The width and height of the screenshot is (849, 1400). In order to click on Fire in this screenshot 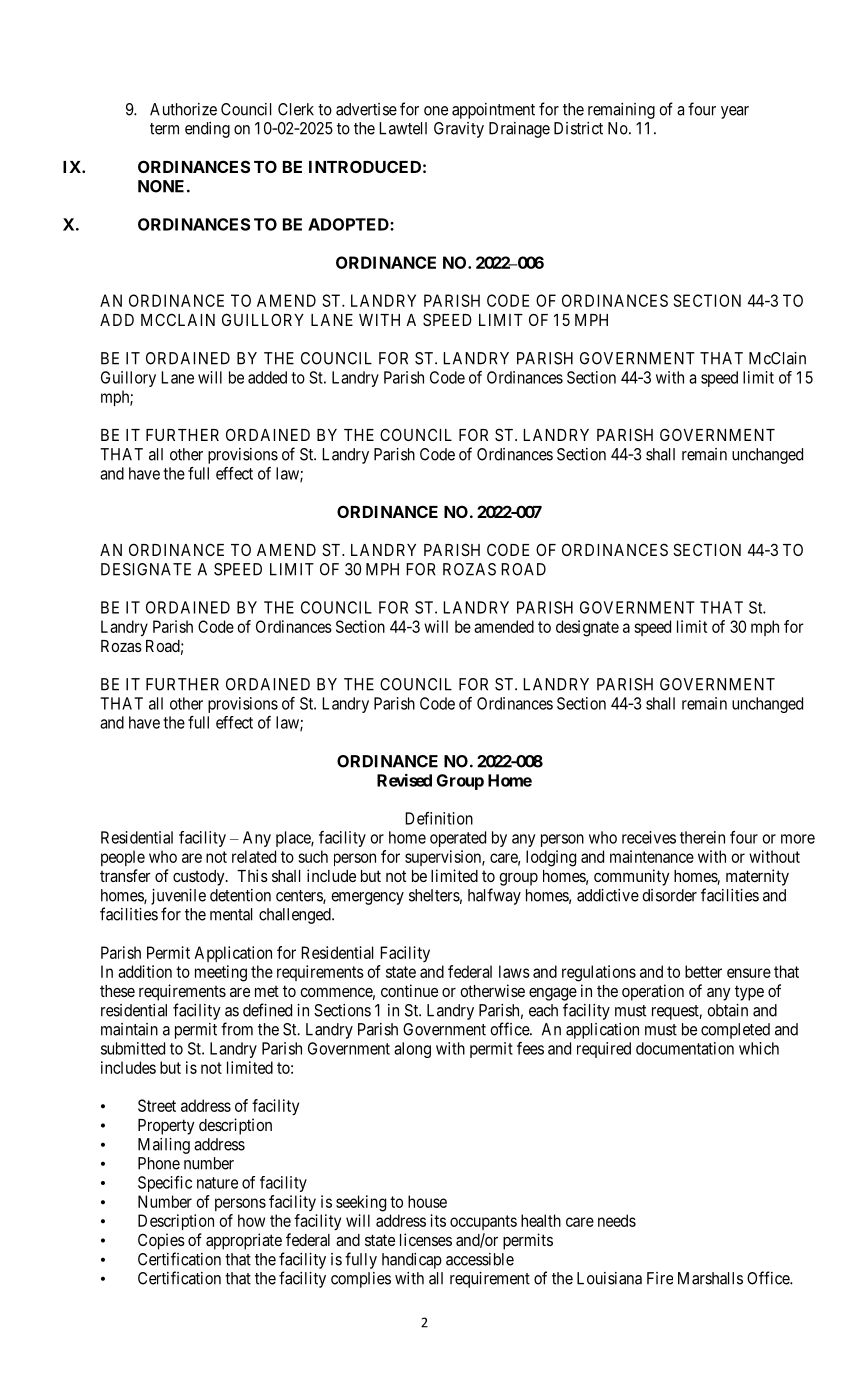, I will do `click(660, 1278)`.
